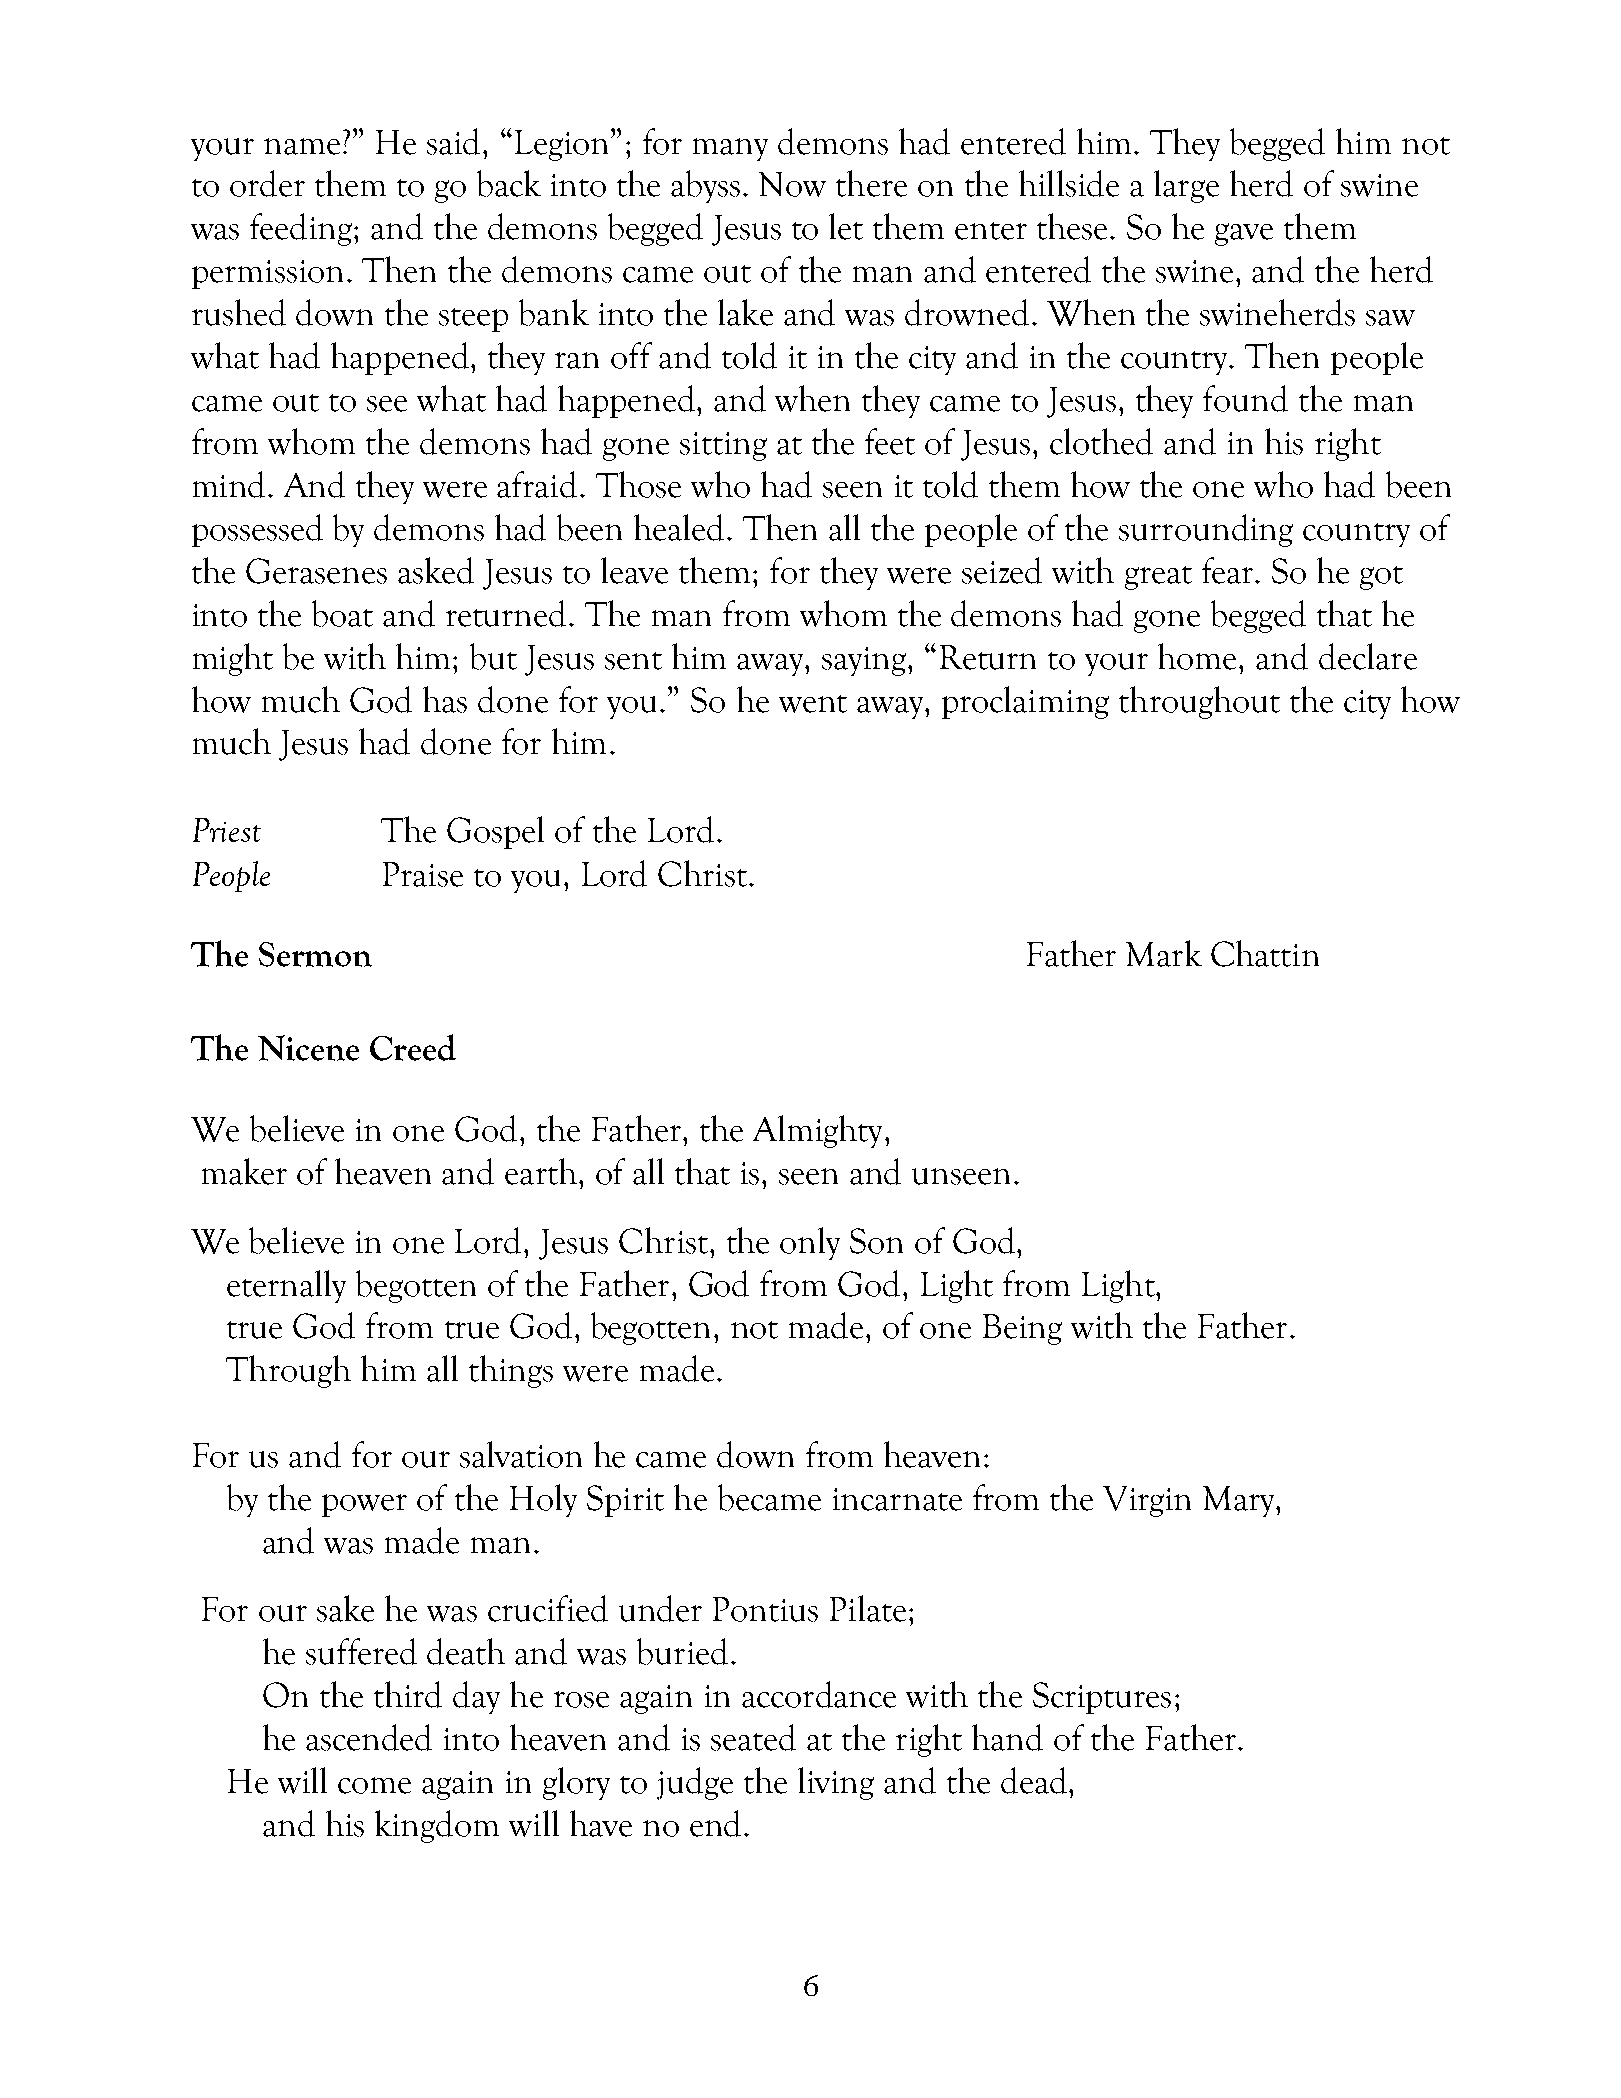  I want to click on Scriptures, so click(1102, 1698).
